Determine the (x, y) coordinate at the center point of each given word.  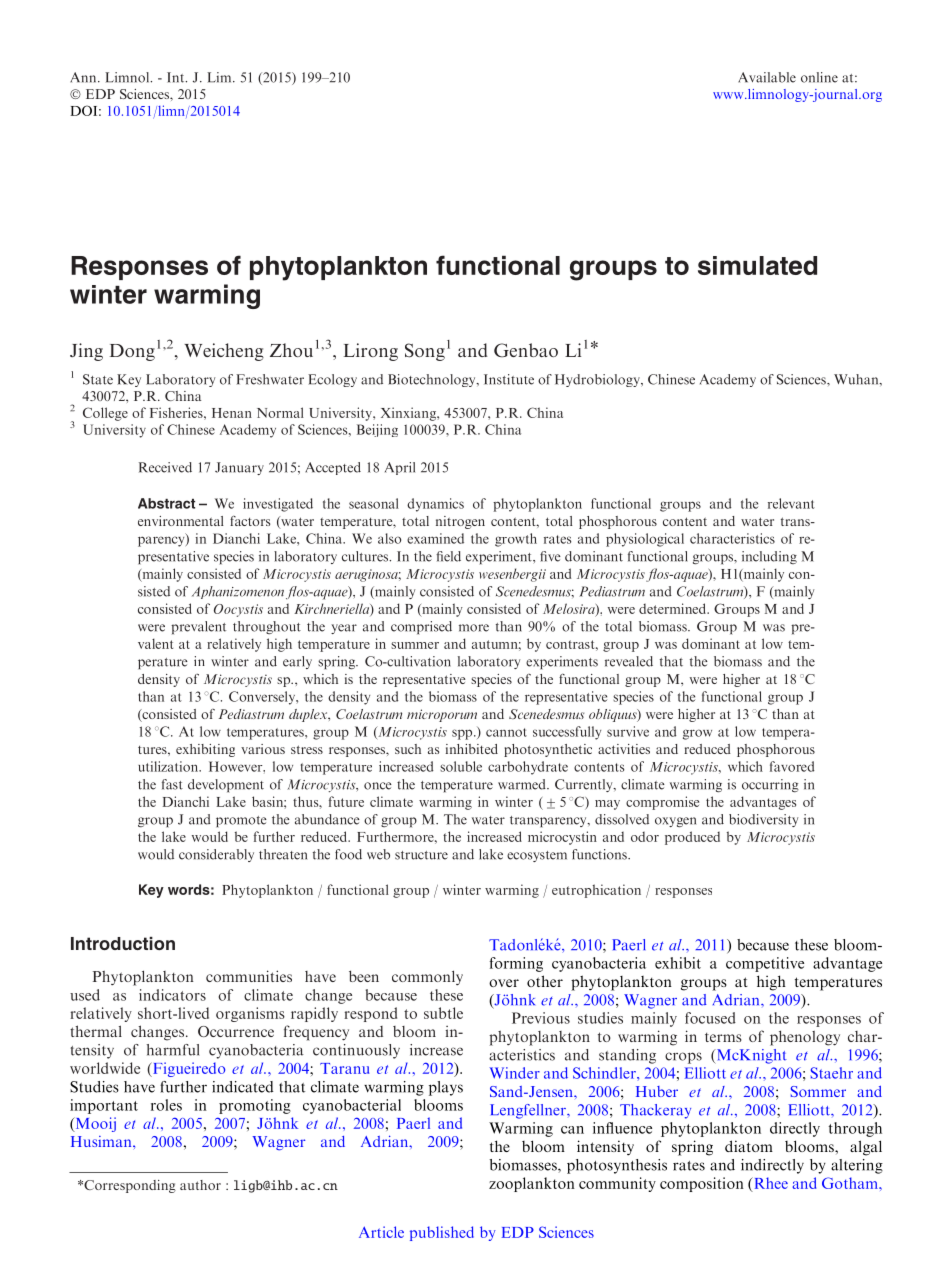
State (98, 379)
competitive (765, 964)
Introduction (123, 943)
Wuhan (857, 379)
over (504, 983)
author (200, 1185)
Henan (232, 413)
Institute (509, 379)
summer (415, 645)
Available (767, 77)
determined (674, 608)
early (297, 662)
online (819, 77)
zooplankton (532, 1184)
